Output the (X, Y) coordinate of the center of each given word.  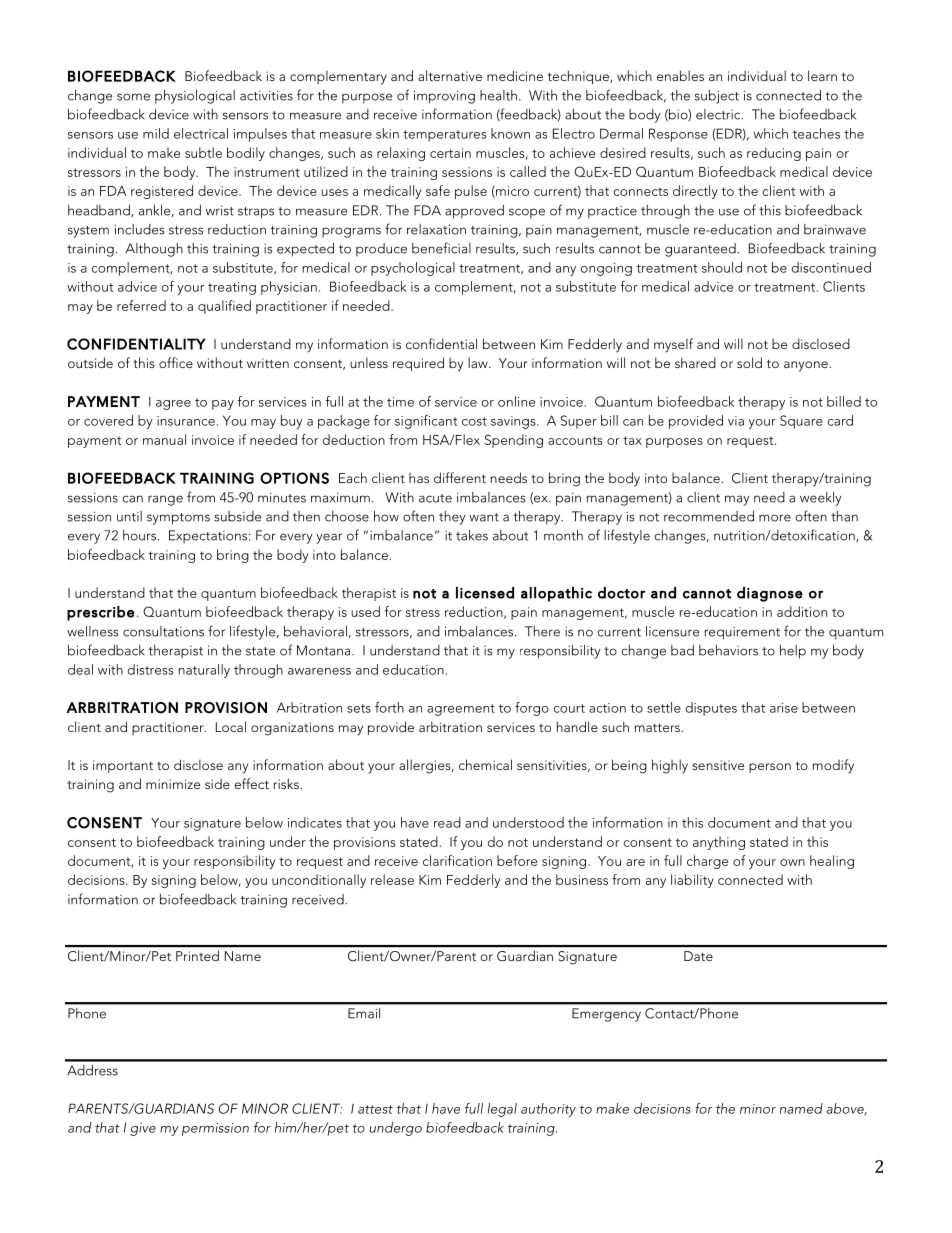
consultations (163, 631)
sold (749, 362)
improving (444, 97)
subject (717, 97)
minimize (173, 784)
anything (719, 843)
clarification (457, 860)
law (479, 362)
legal (502, 1110)
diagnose (770, 594)
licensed (485, 593)
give (143, 1129)
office (176, 362)
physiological (195, 97)
